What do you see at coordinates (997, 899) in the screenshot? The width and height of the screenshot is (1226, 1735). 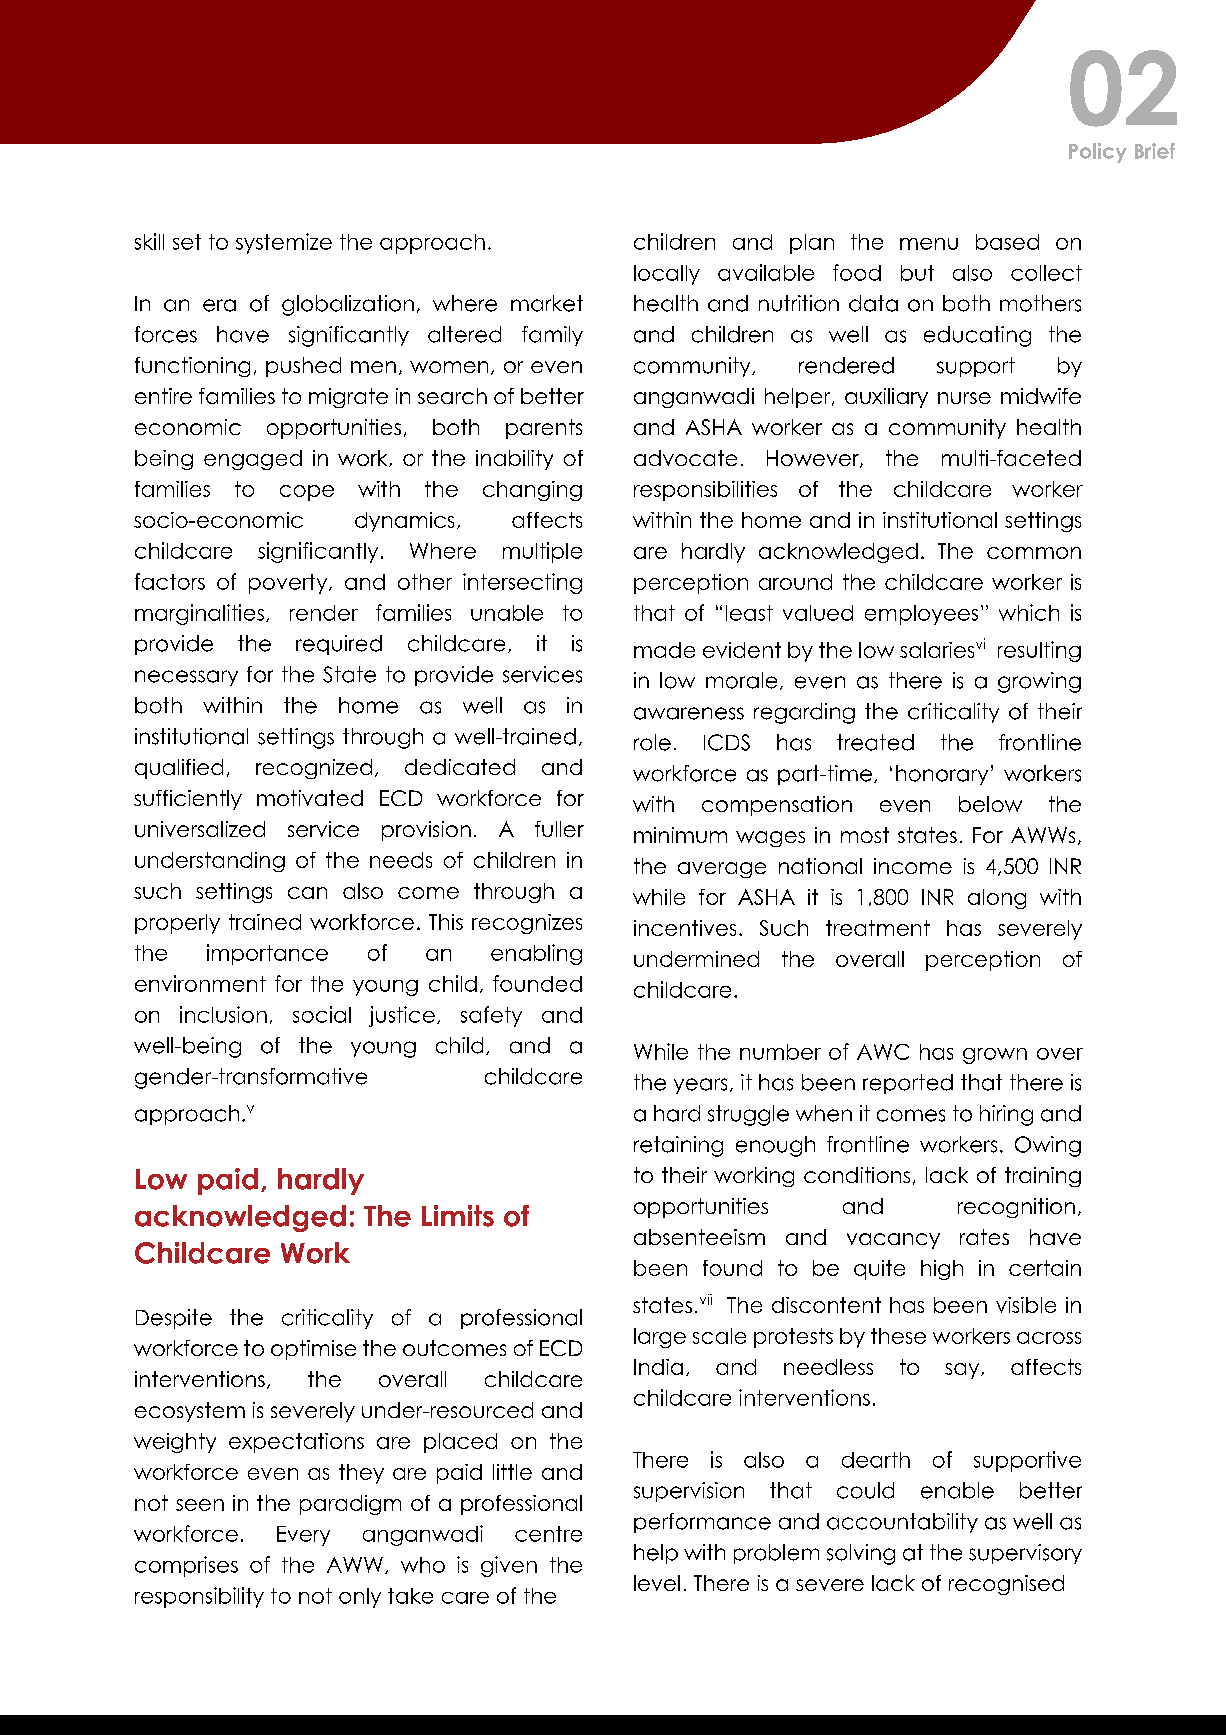 I see `along` at bounding box center [997, 899].
